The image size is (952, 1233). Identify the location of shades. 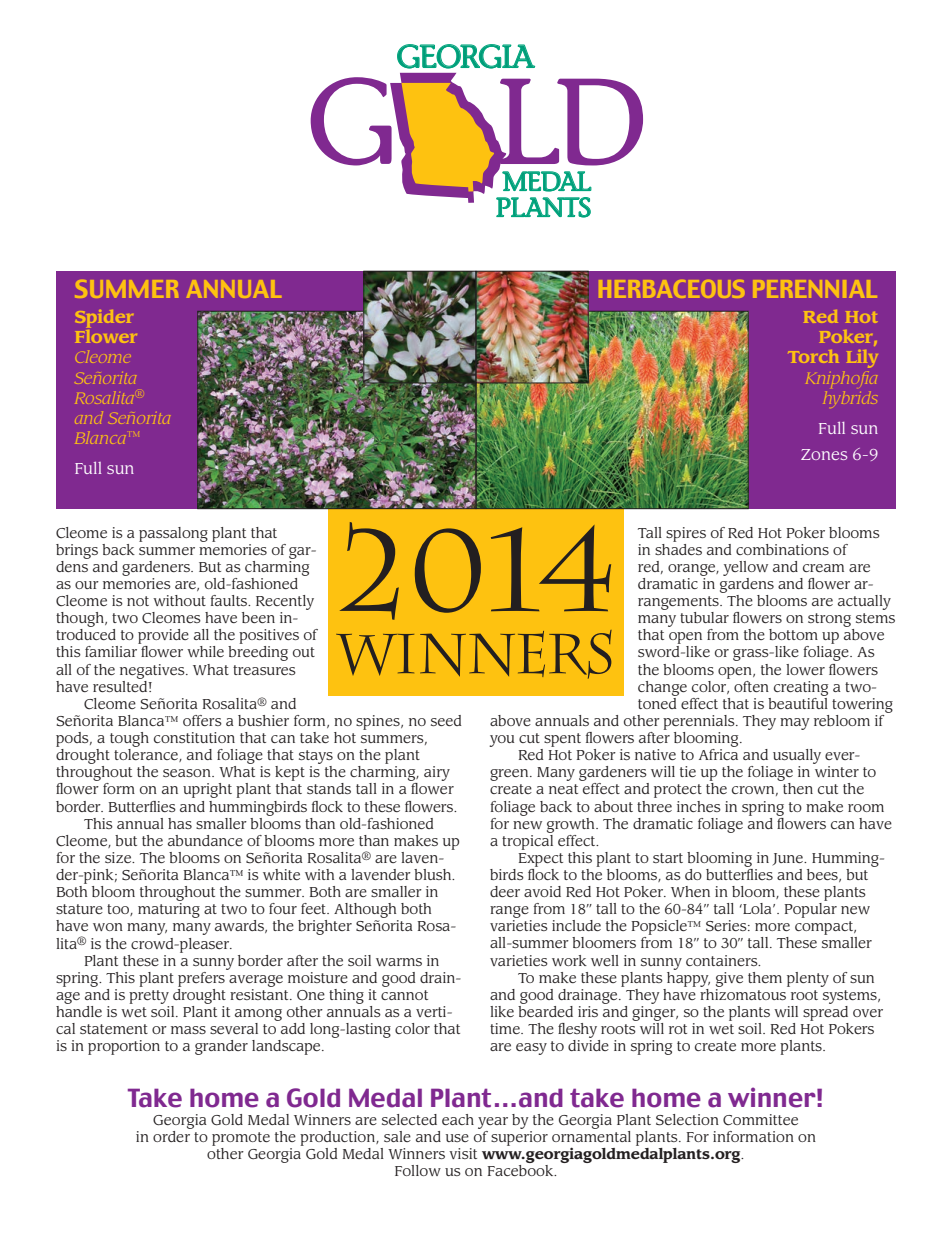
(678, 548).
